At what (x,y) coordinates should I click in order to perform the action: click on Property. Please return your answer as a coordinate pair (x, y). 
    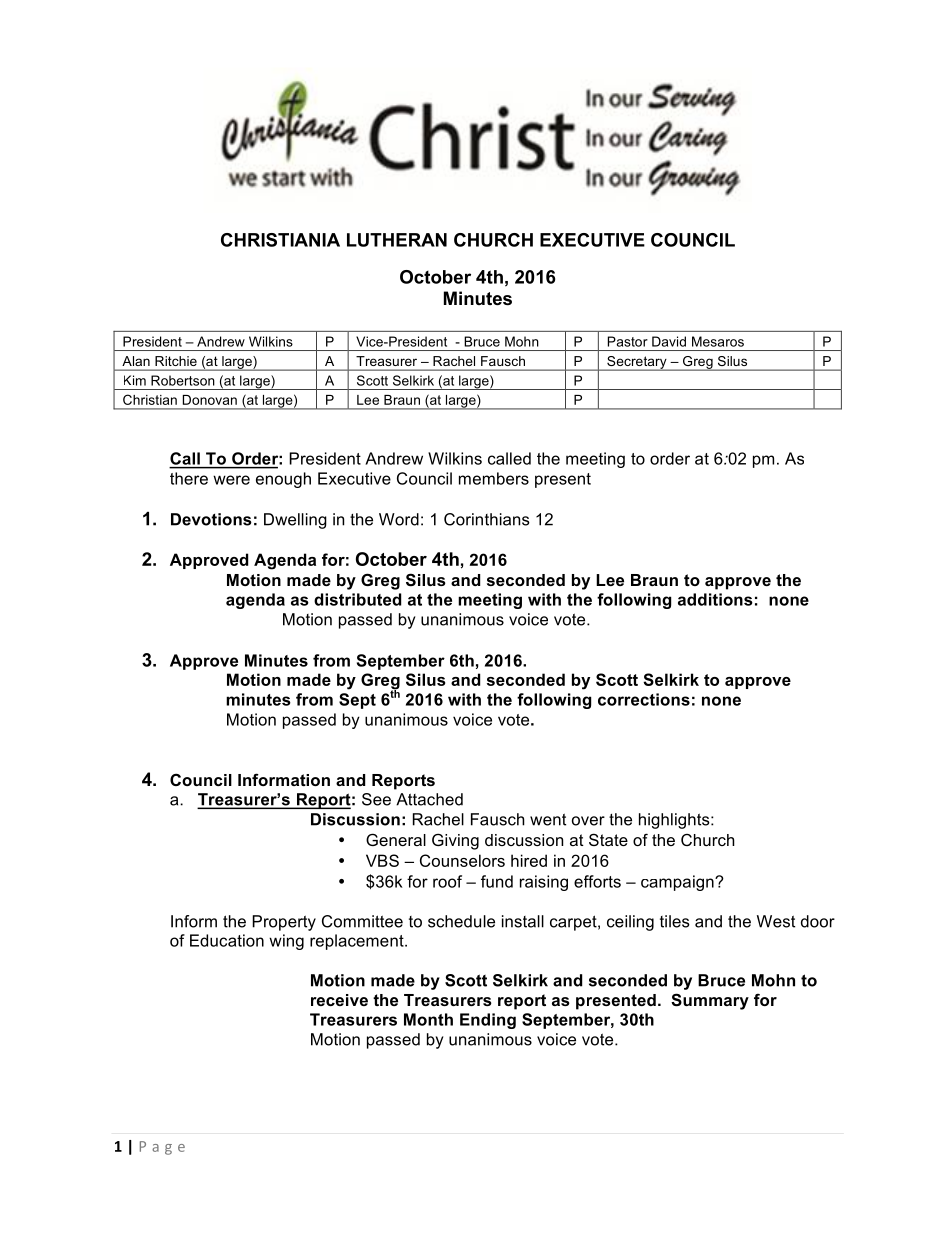
    Looking at the image, I should click on (284, 923).
